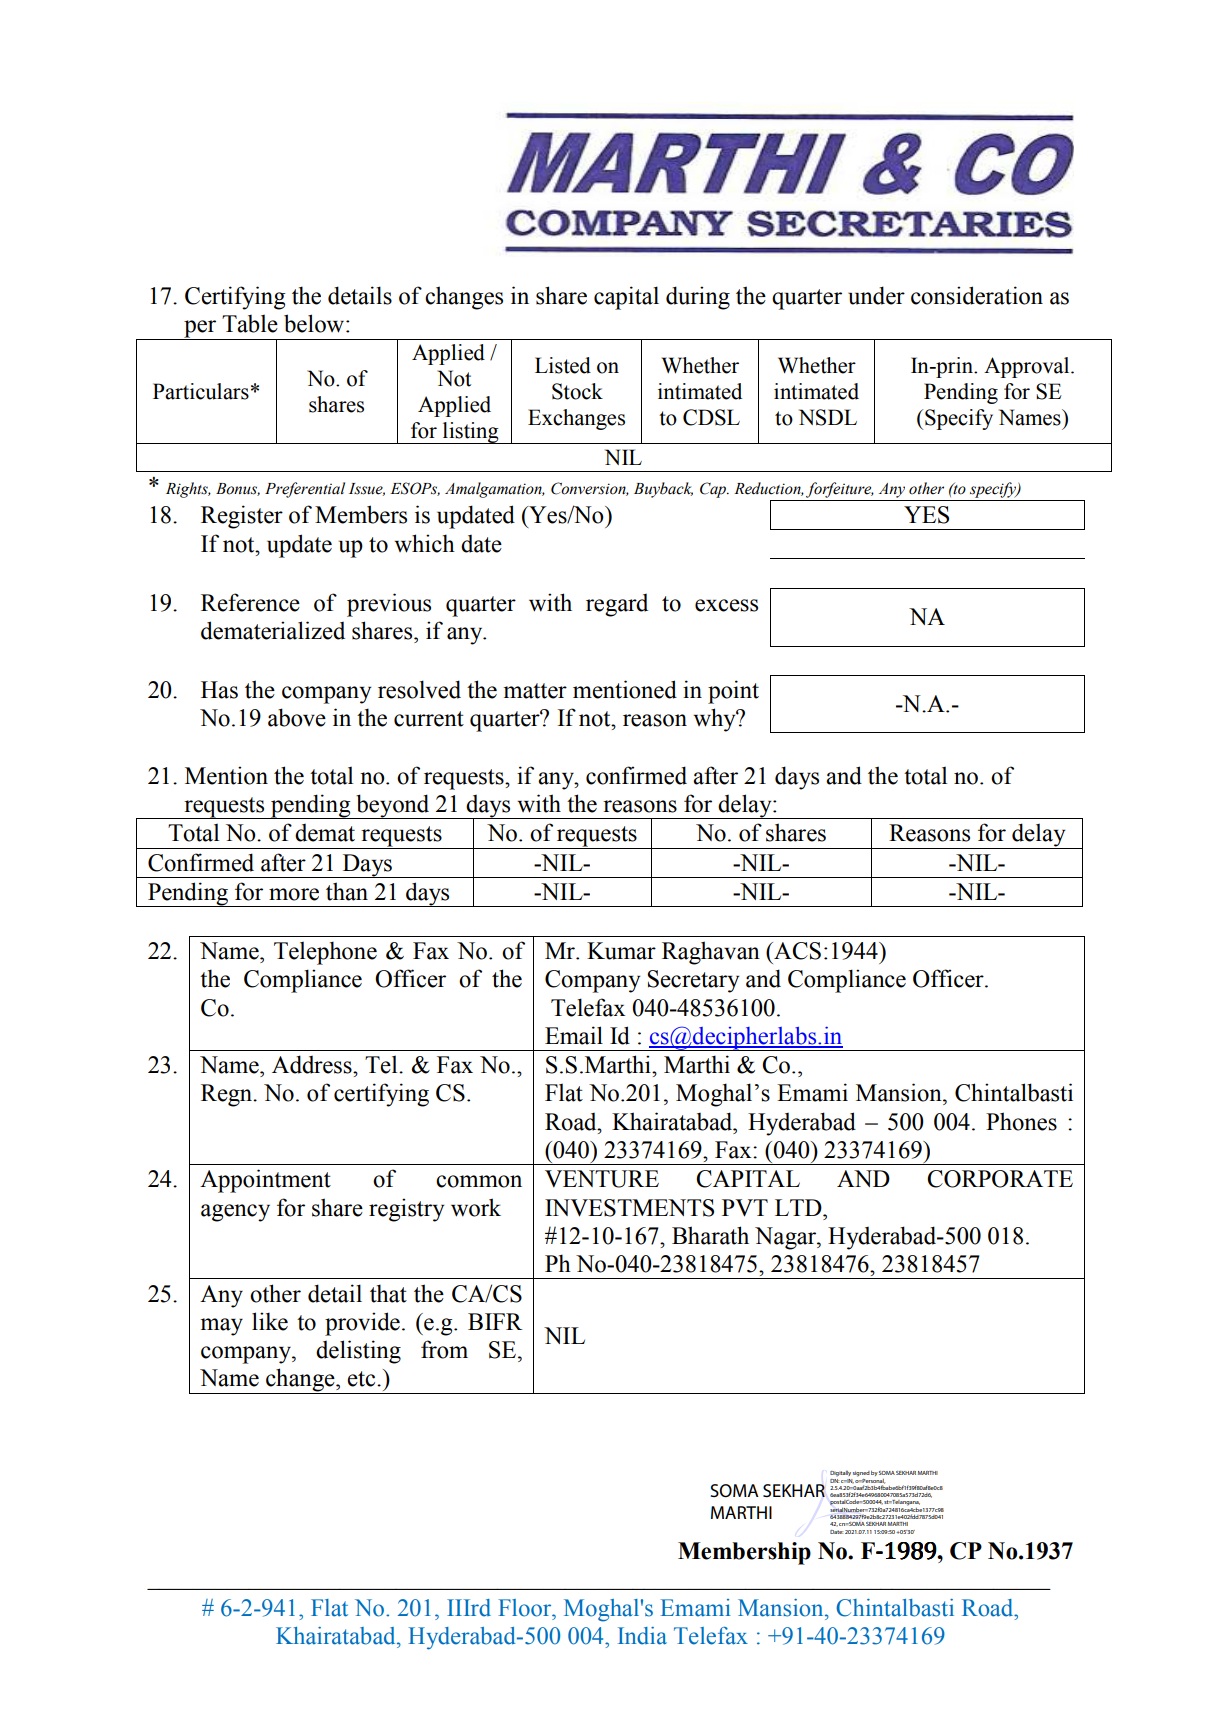 This screenshot has width=1221, height=1727. Describe the element at coordinates (526, 1608) in the screenshot. I see `Floor` at that location.
